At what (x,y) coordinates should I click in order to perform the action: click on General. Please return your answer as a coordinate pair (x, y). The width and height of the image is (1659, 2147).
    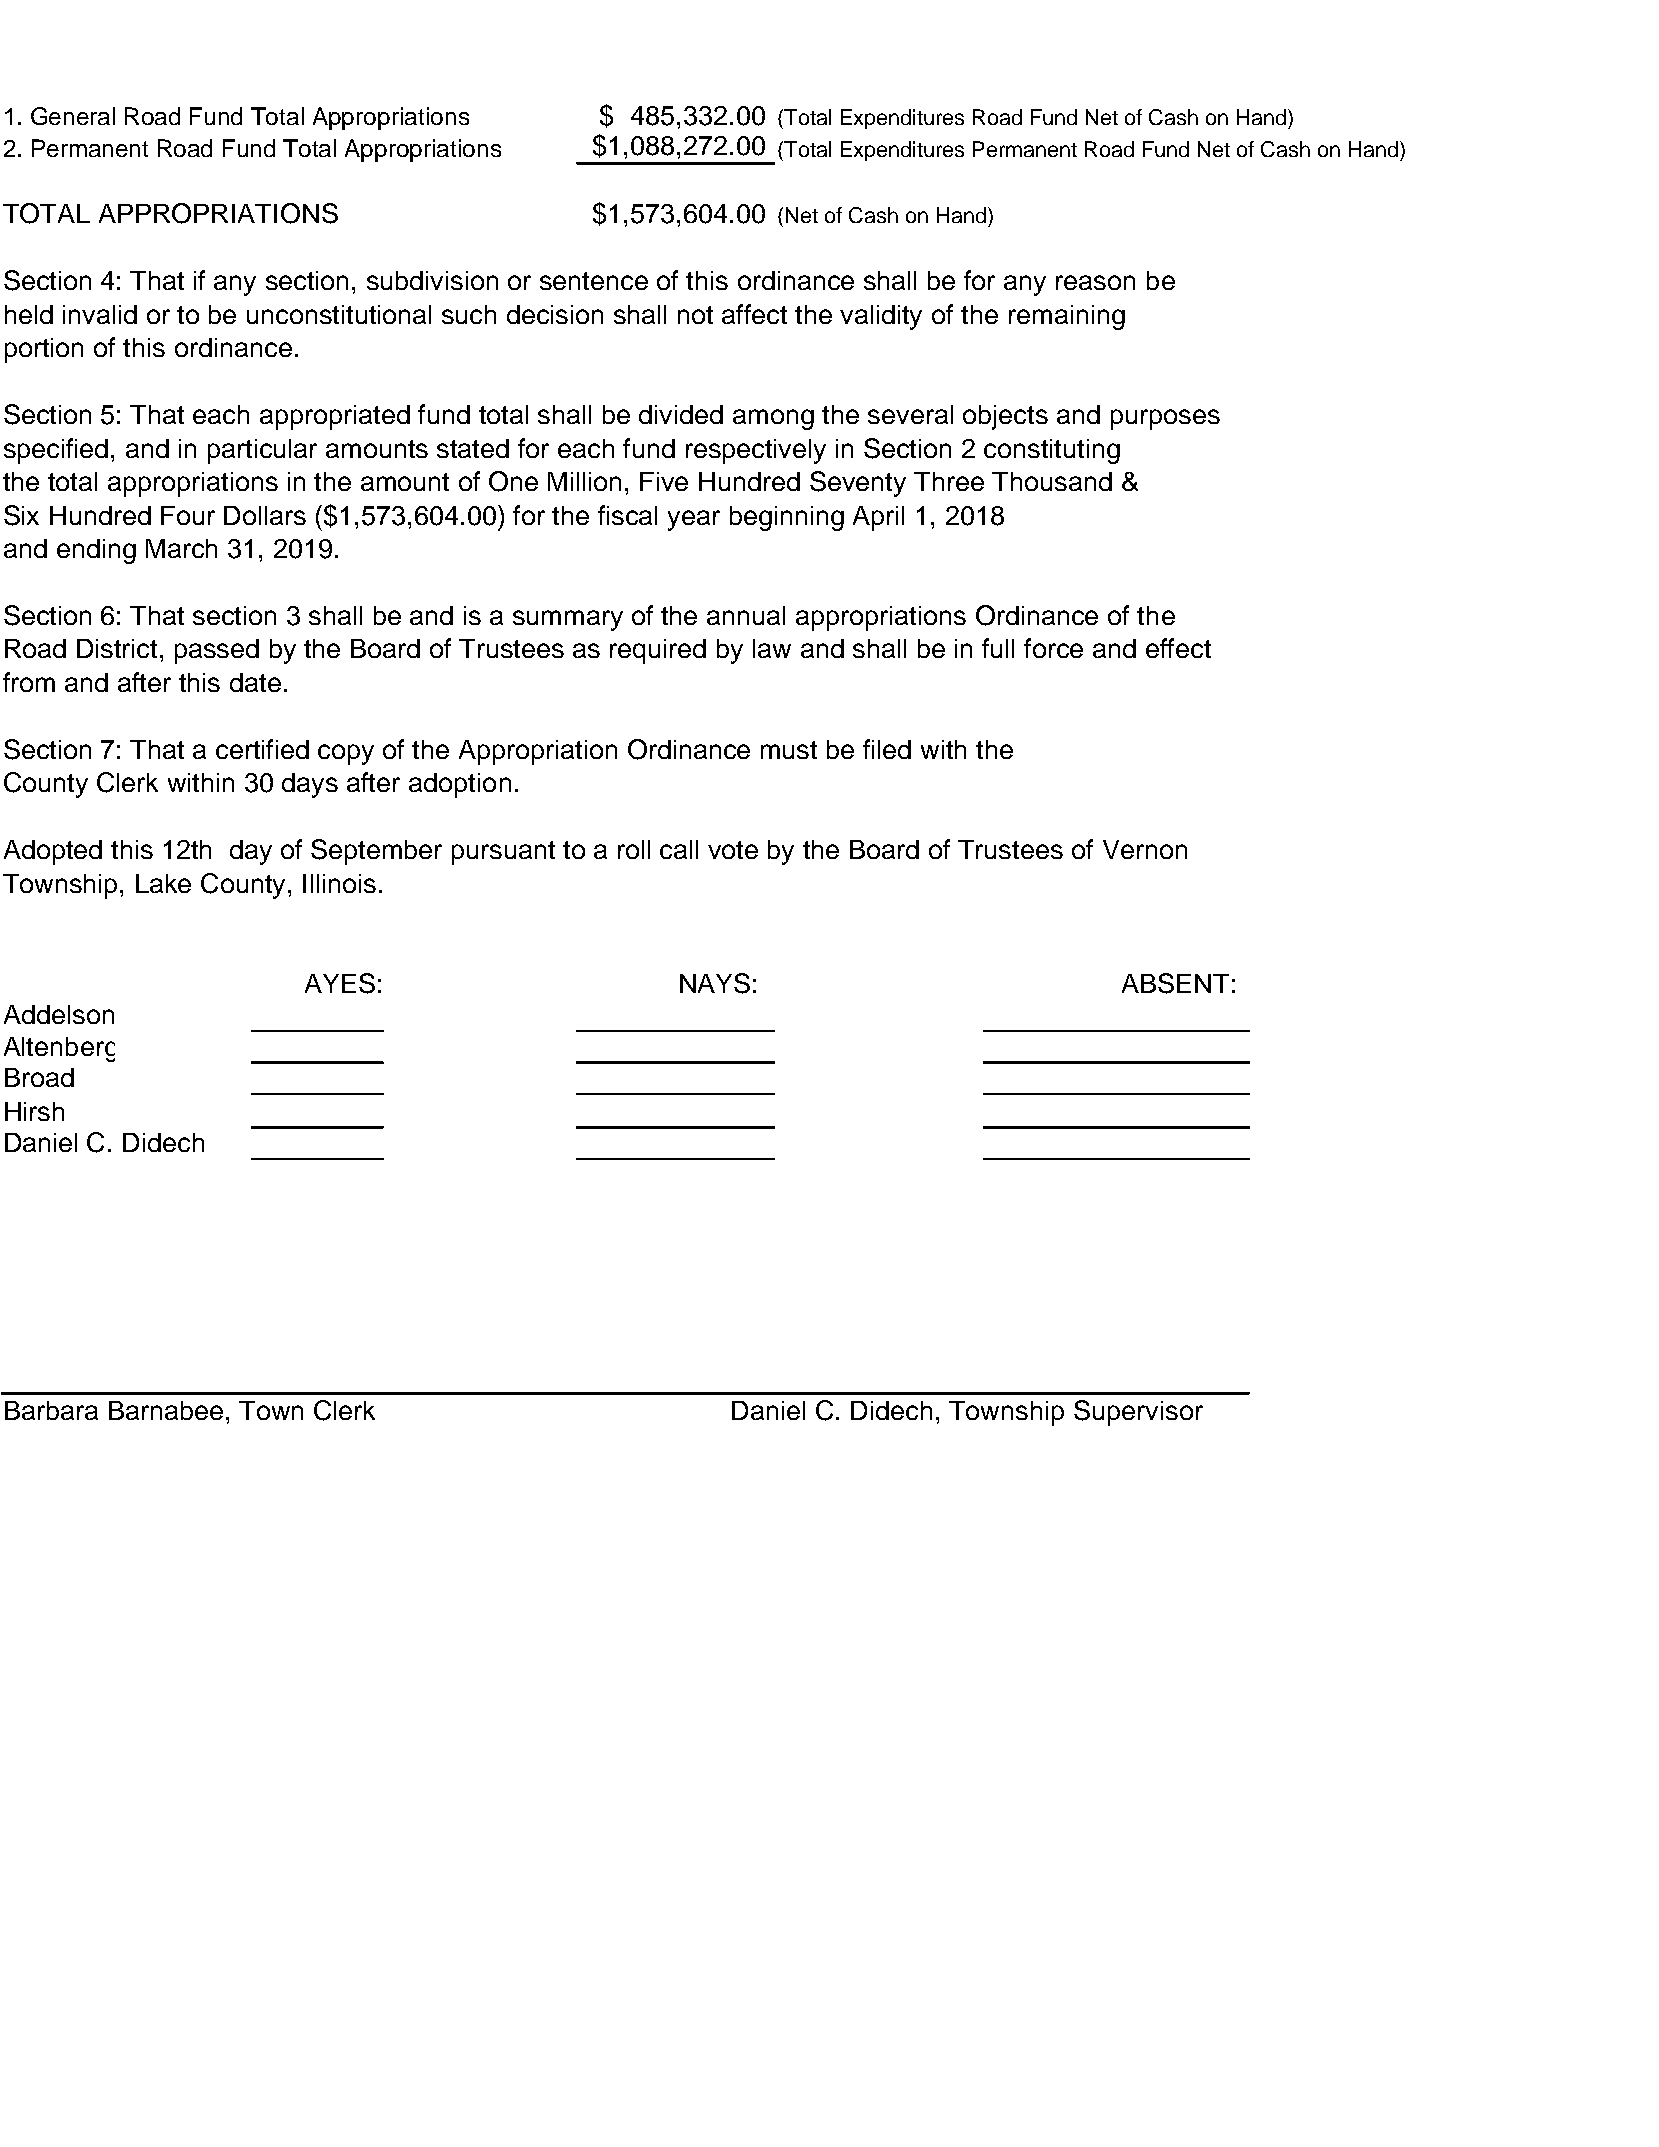
    Looking at the image, I should click on (73, 116).
